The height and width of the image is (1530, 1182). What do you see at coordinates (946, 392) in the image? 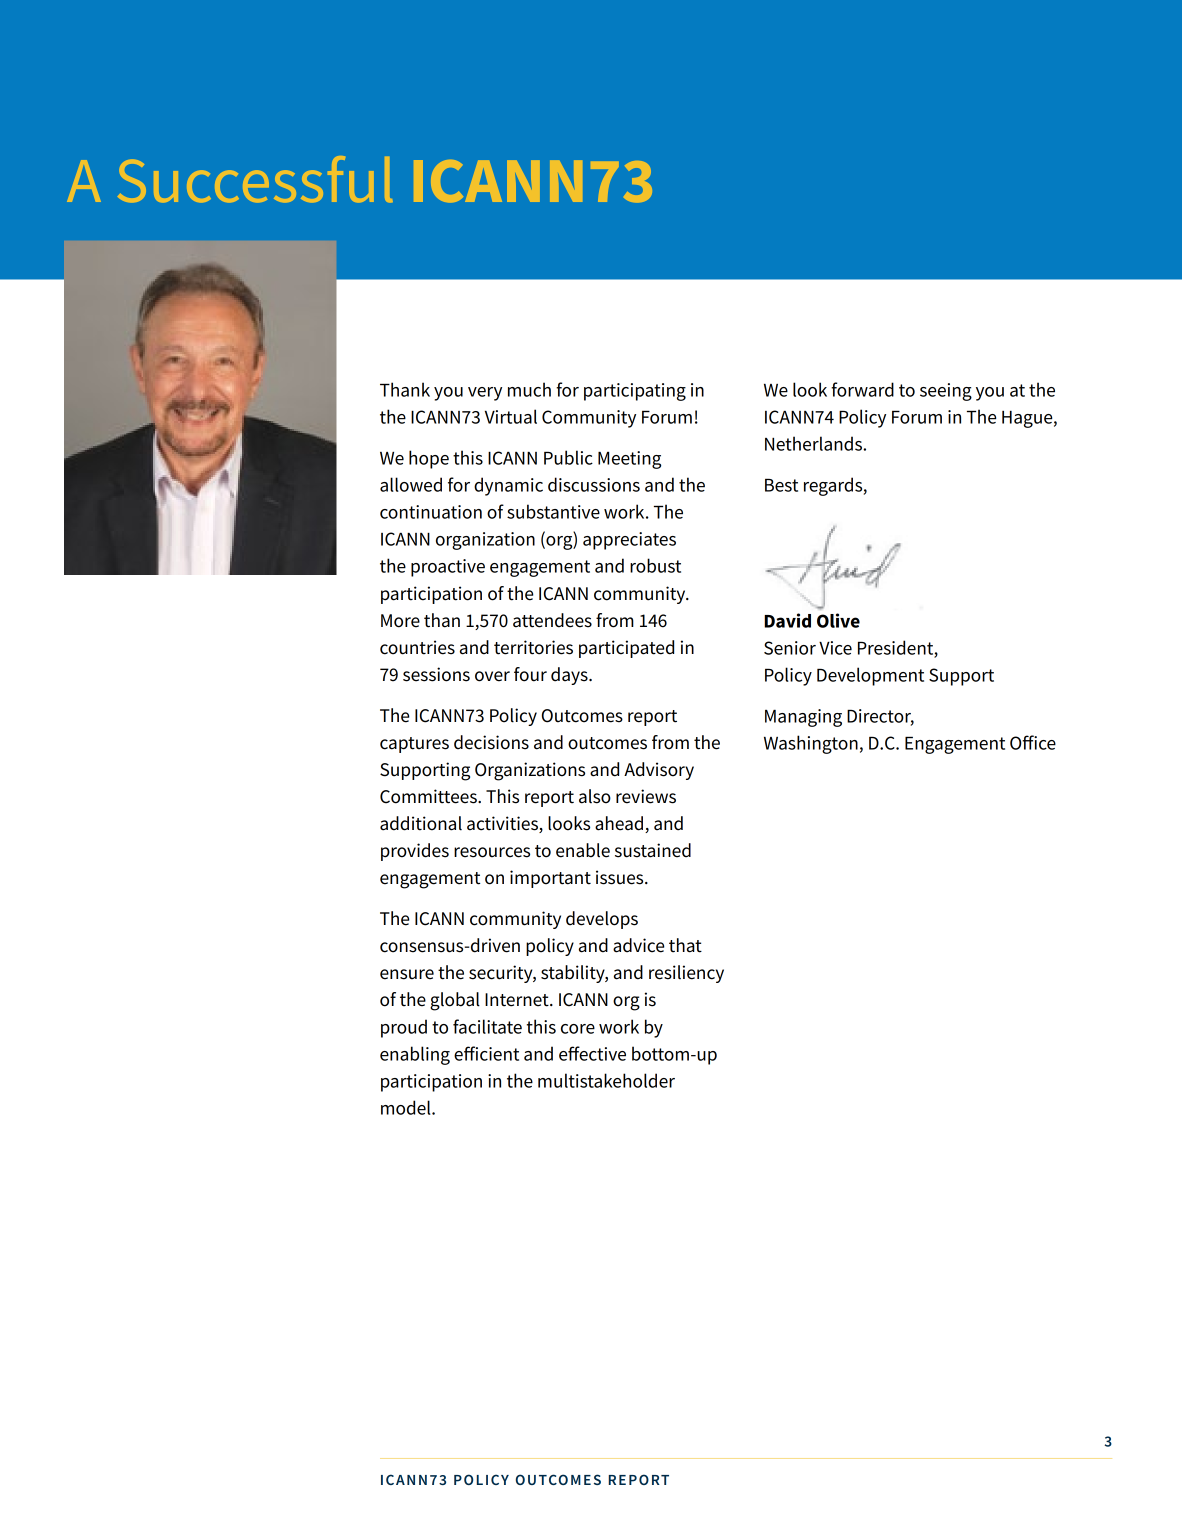
I see `seeing` at bounding box center [946, 392].
